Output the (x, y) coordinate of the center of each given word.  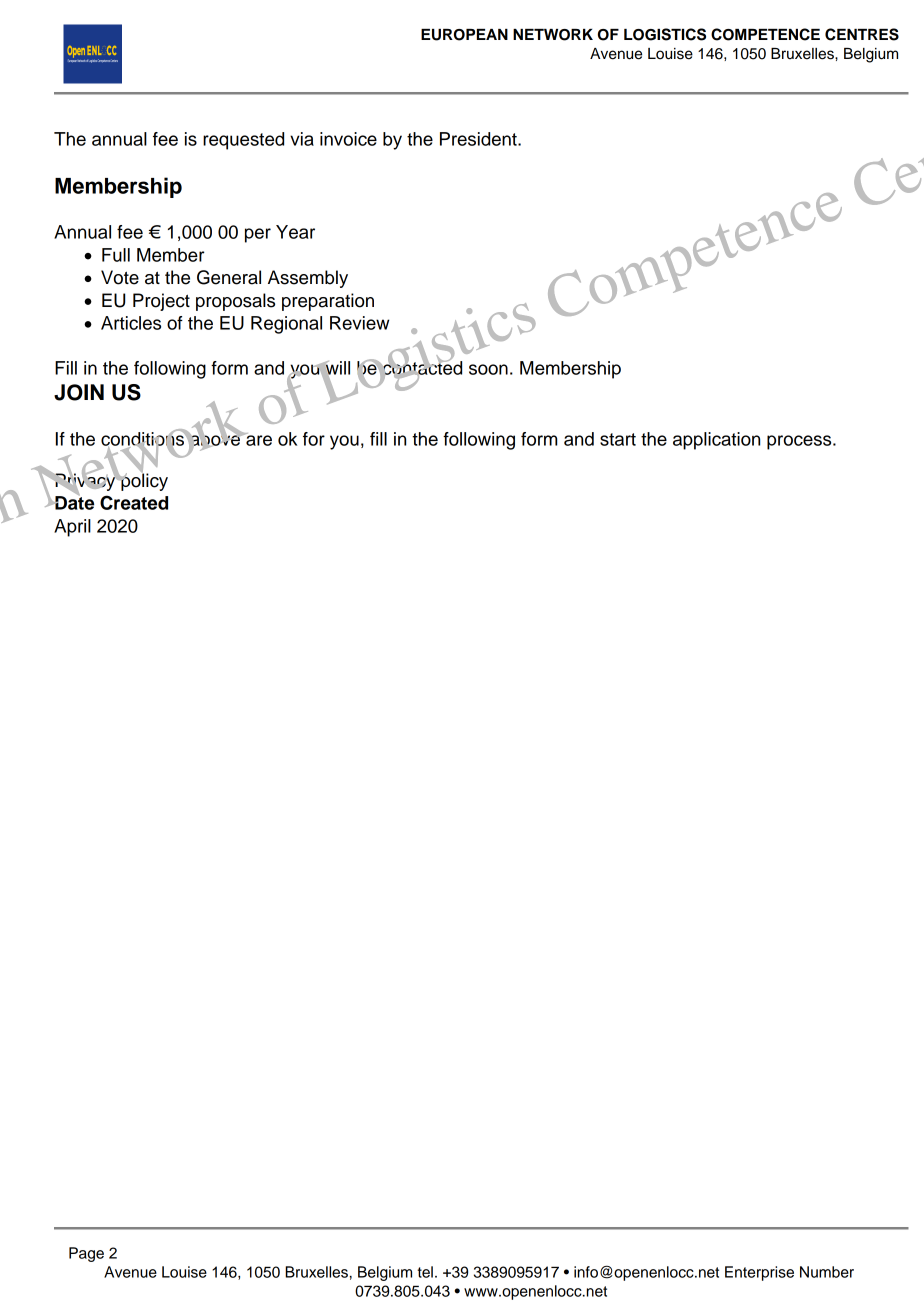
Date (73, 502)
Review (359, 323)
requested (243, 141)
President (479, 139)
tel (425, 1272)
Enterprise (759, 1273)
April (72, 528)
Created (134, 502)
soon (488, 369)
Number (827, 1272)
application (716, 441)
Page (86, 1254)
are (258, 439)
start (618, 439)
